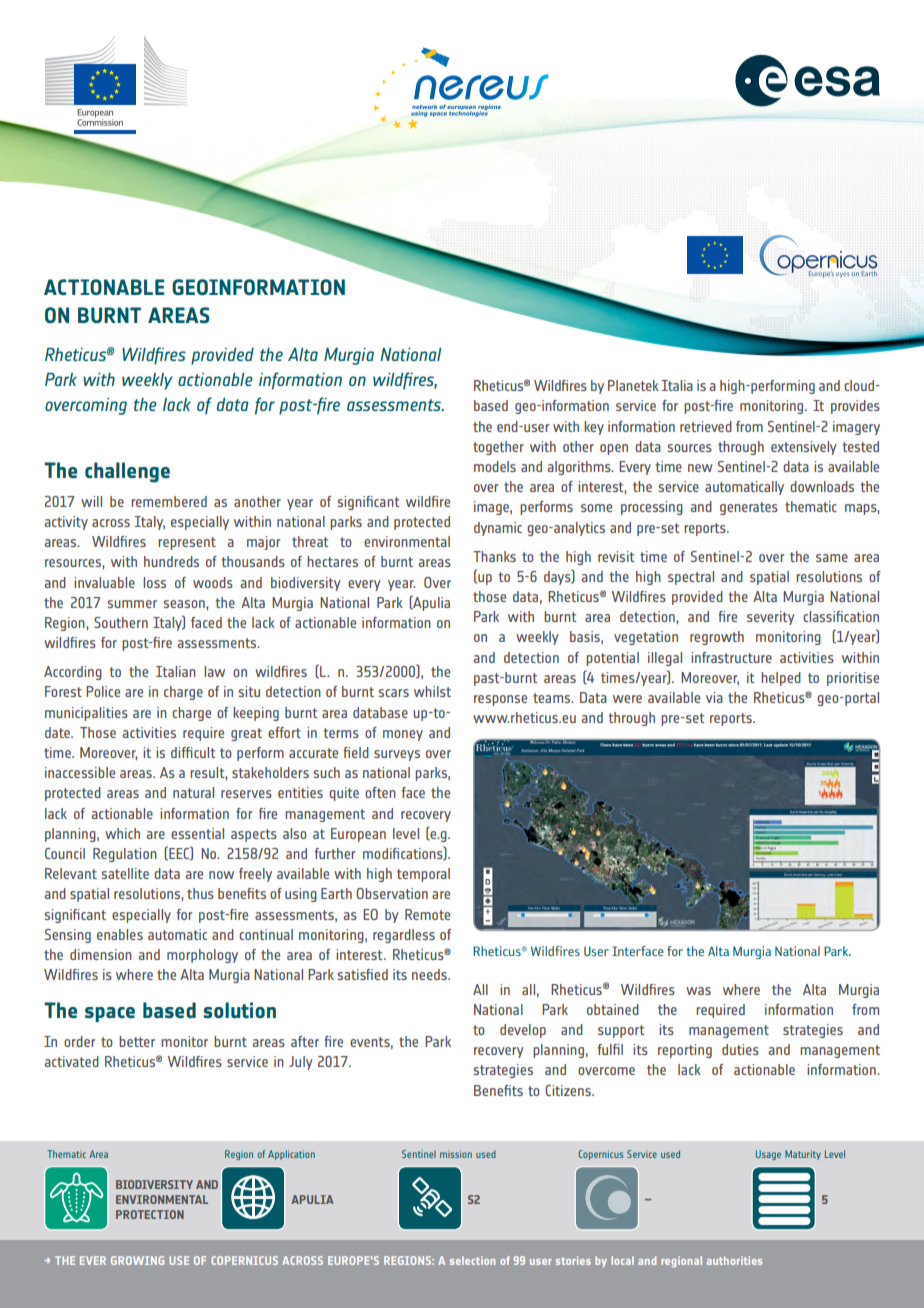 Image resolution: width=924 pixels, height=1308 pixels. I want to click on temporal, so click(423, 875).
